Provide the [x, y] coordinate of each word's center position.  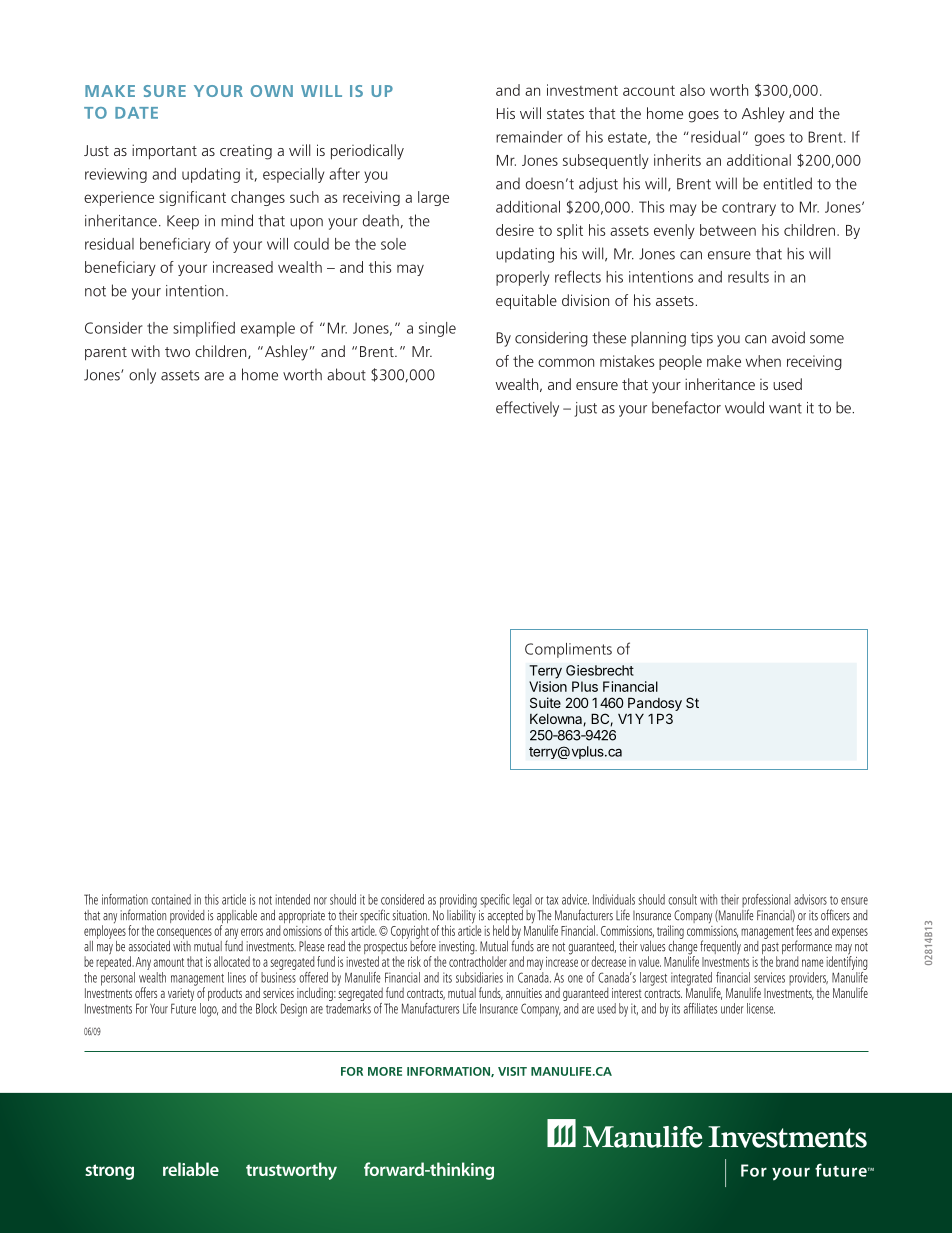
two [177, 352]
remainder [529, 137]
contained [171, 899]
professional [766, 902]
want [785, 408]
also [692, 90]
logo [209, 1010]
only [142, 376]
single [437, 329]
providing [458, 901]
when [763, 361]
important [164, 152]
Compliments [568, 650]
